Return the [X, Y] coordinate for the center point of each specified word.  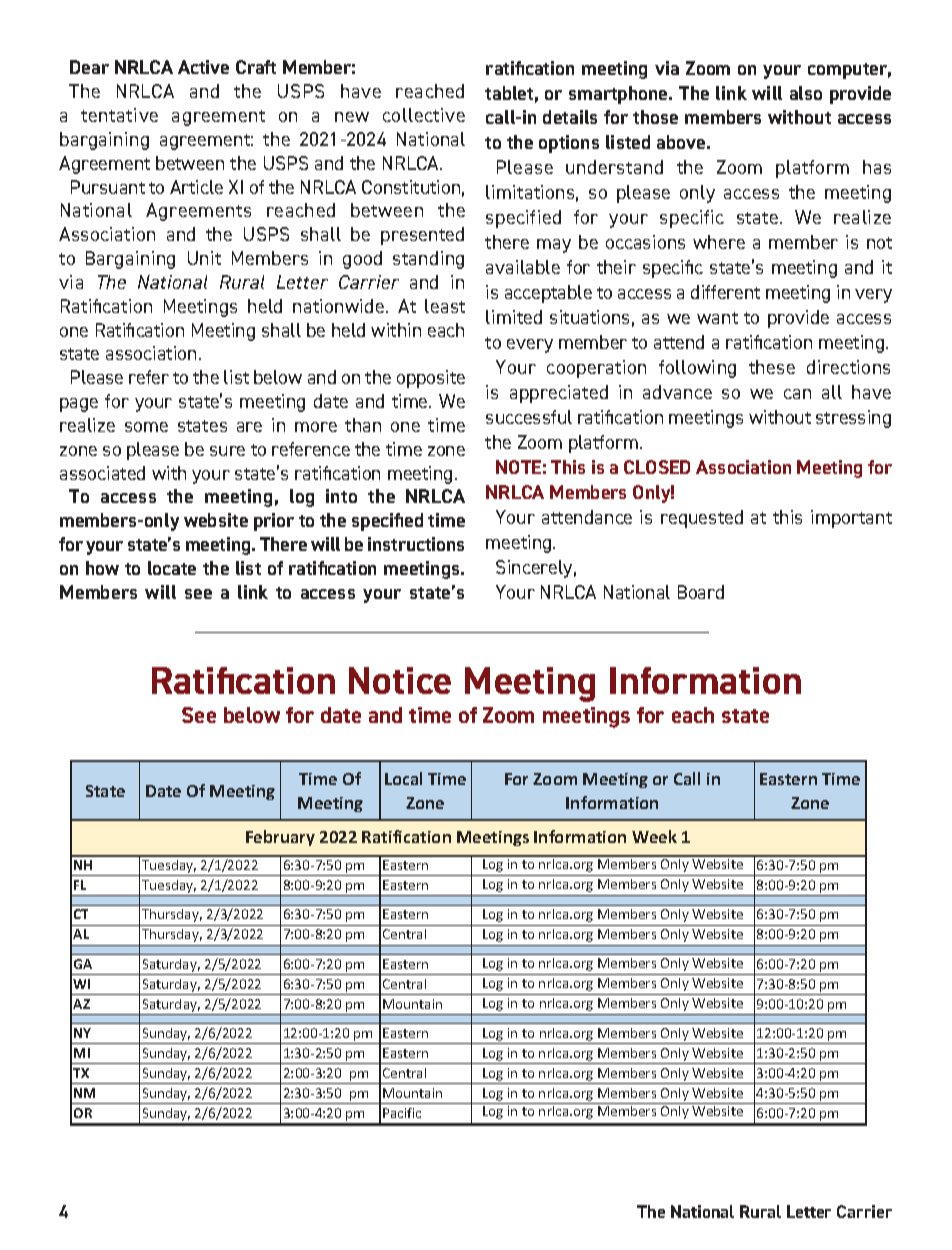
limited [514, 317]
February [280, 838]
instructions [416, 544]
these [772, 367]
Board [701, 592]
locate [172, 568]
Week [654, 836]
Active [203, 67]
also [806, 93]
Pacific [402, 1113]
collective [424, 115]
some [146, 427]
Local [403, 778]
